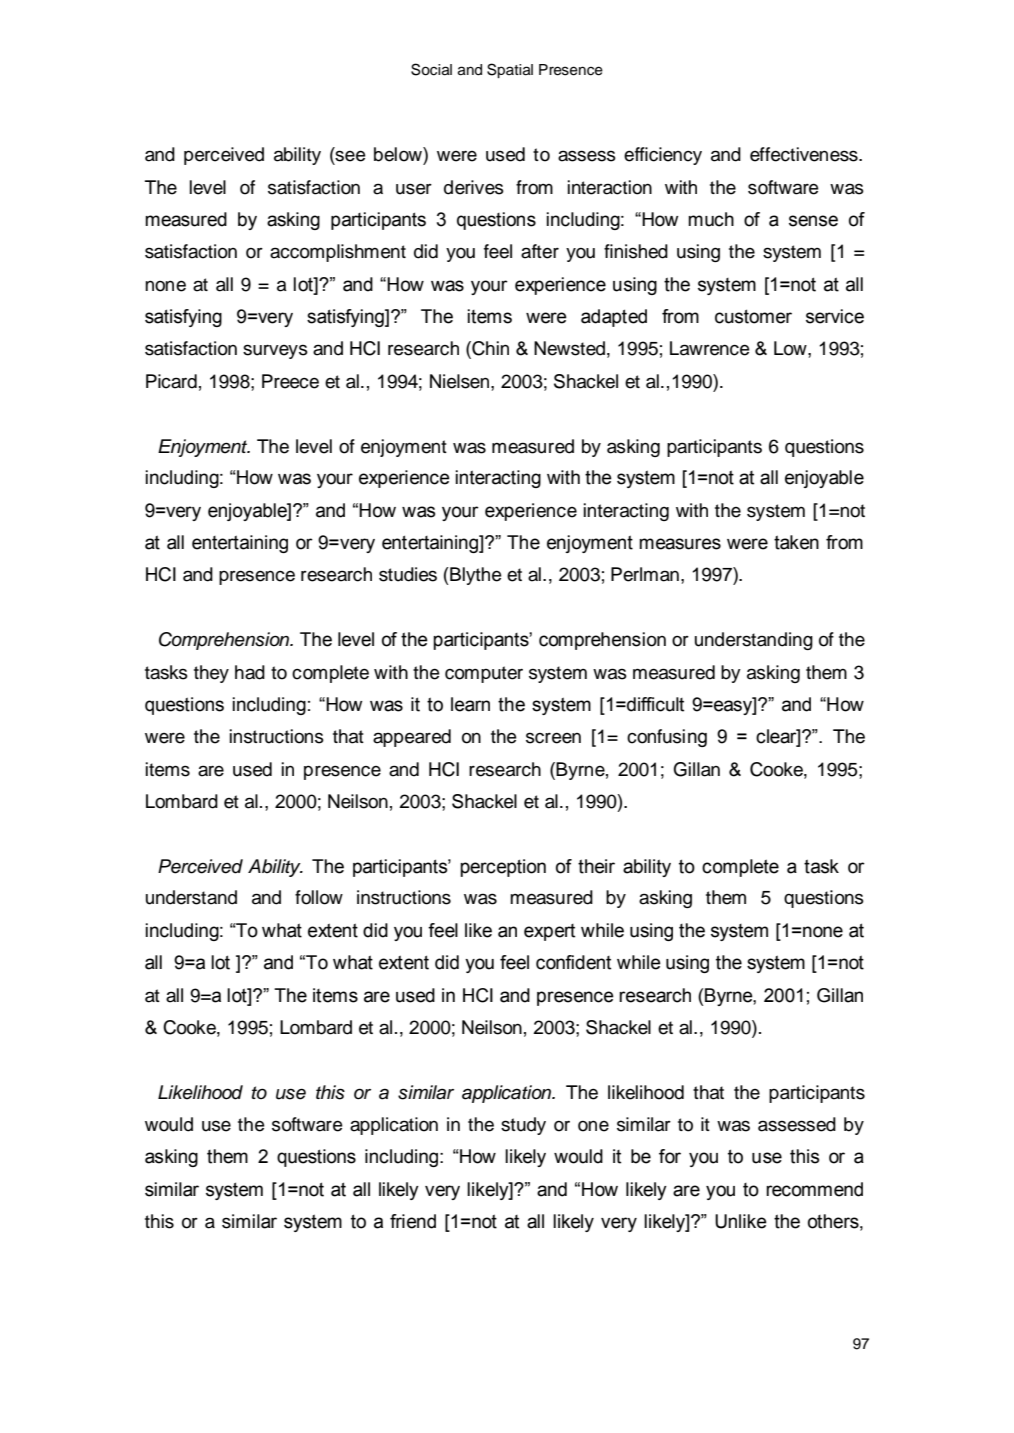 Image resolution: width=1014 pixels, height=1433 pixels. What do you see at coordinates (290, 381) in the image?
I see `Preece` at bounding box center [290, 381].
